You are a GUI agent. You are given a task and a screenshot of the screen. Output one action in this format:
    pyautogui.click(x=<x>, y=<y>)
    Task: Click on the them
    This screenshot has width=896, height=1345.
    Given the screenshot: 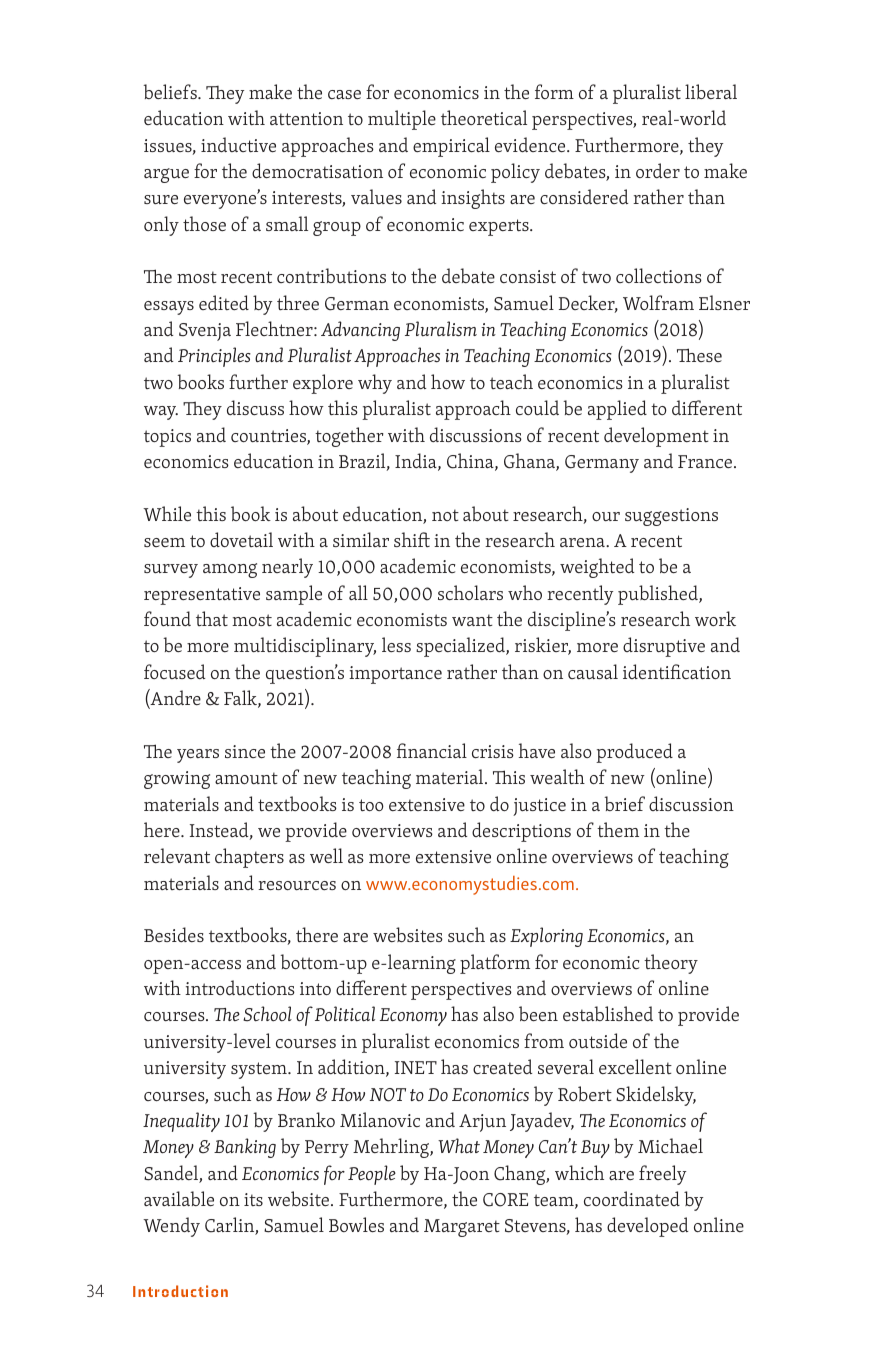 What is the action you would take?
    pyautogui.click(x=618, y=829)
